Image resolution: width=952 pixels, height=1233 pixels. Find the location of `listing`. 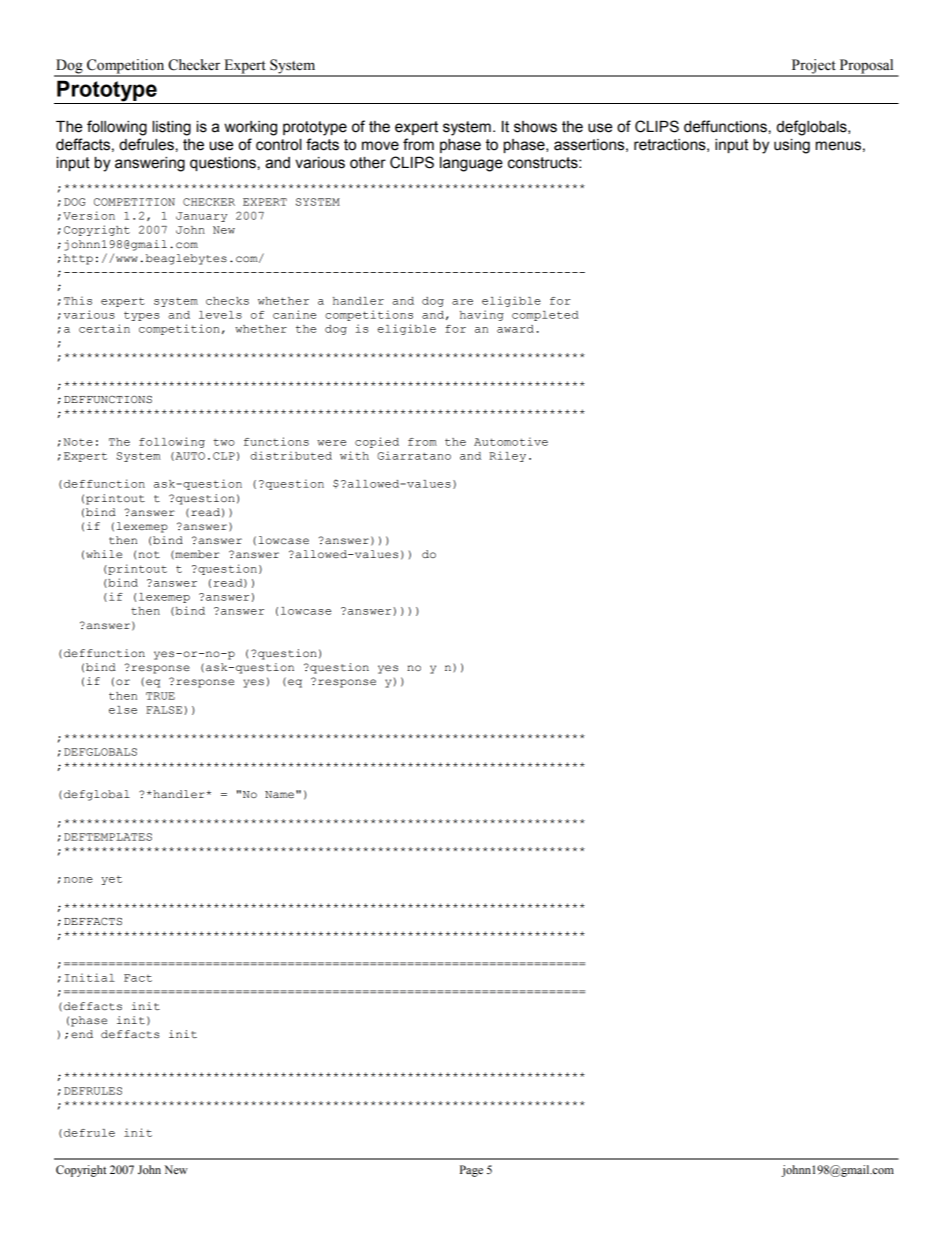

listing is located at coordinates (172, 128).
